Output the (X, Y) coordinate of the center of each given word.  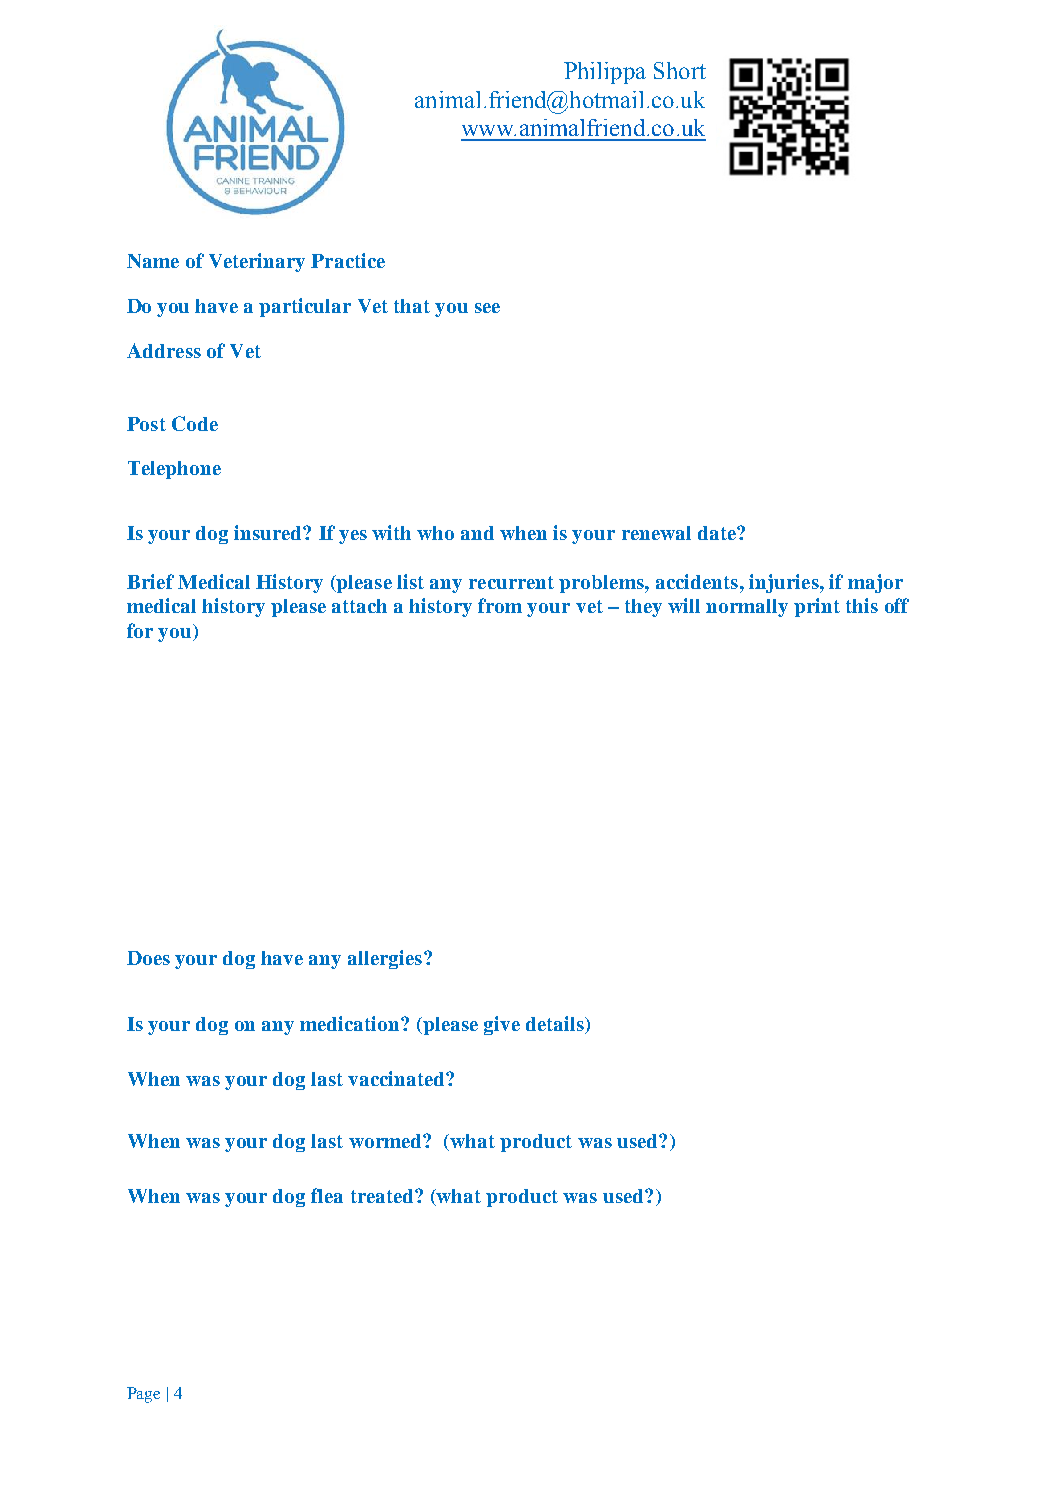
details (556, 1025)
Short (680, 70)
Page (143, 1395)
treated (383, 1196)
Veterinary (257, 262)
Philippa (605, 73)
